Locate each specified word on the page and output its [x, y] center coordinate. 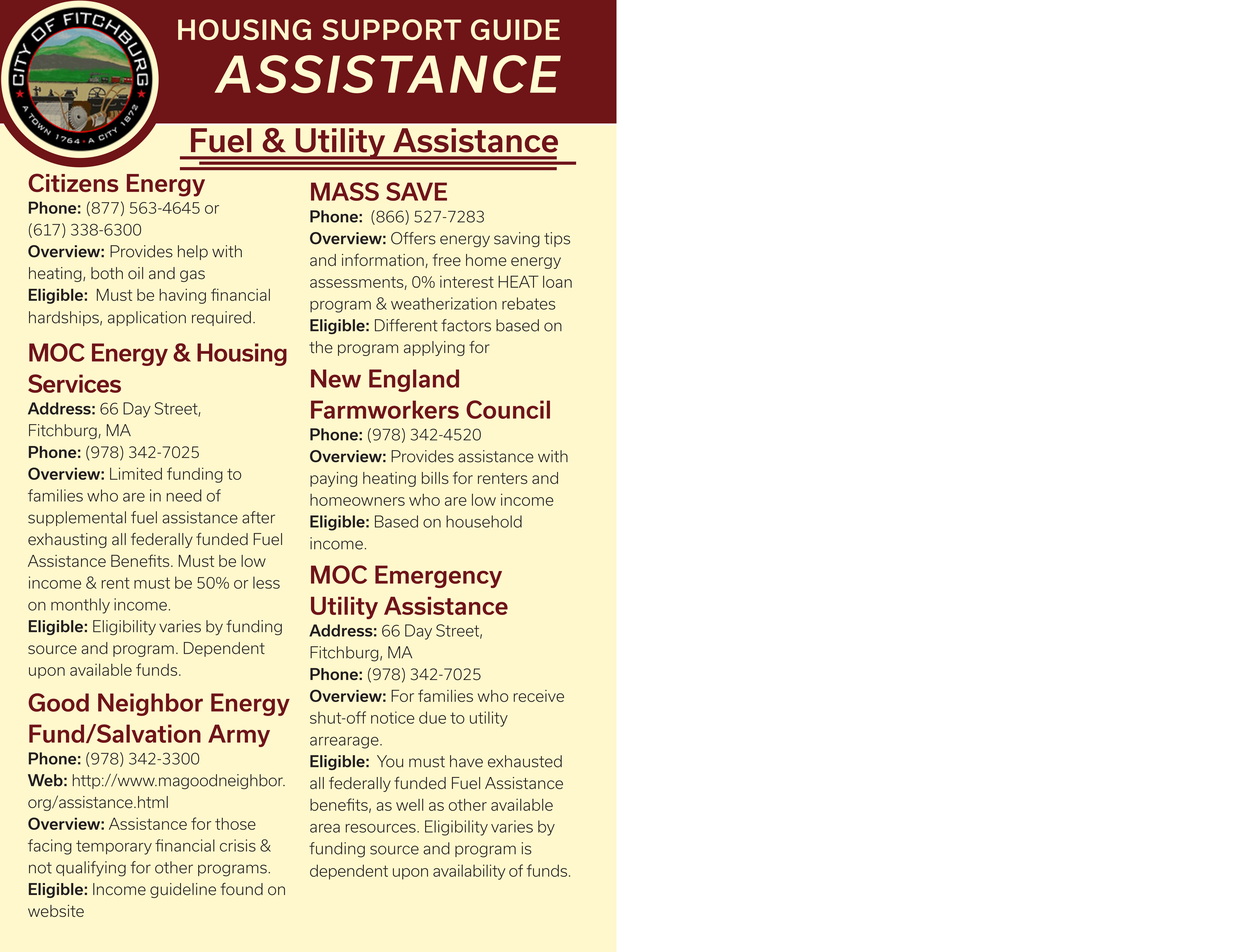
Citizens [73, 182]
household [484, 521]
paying [333, 479]
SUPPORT [391, 29]
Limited [136, 473]
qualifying [91, 869]
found [242, 889]
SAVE [416, 191]
